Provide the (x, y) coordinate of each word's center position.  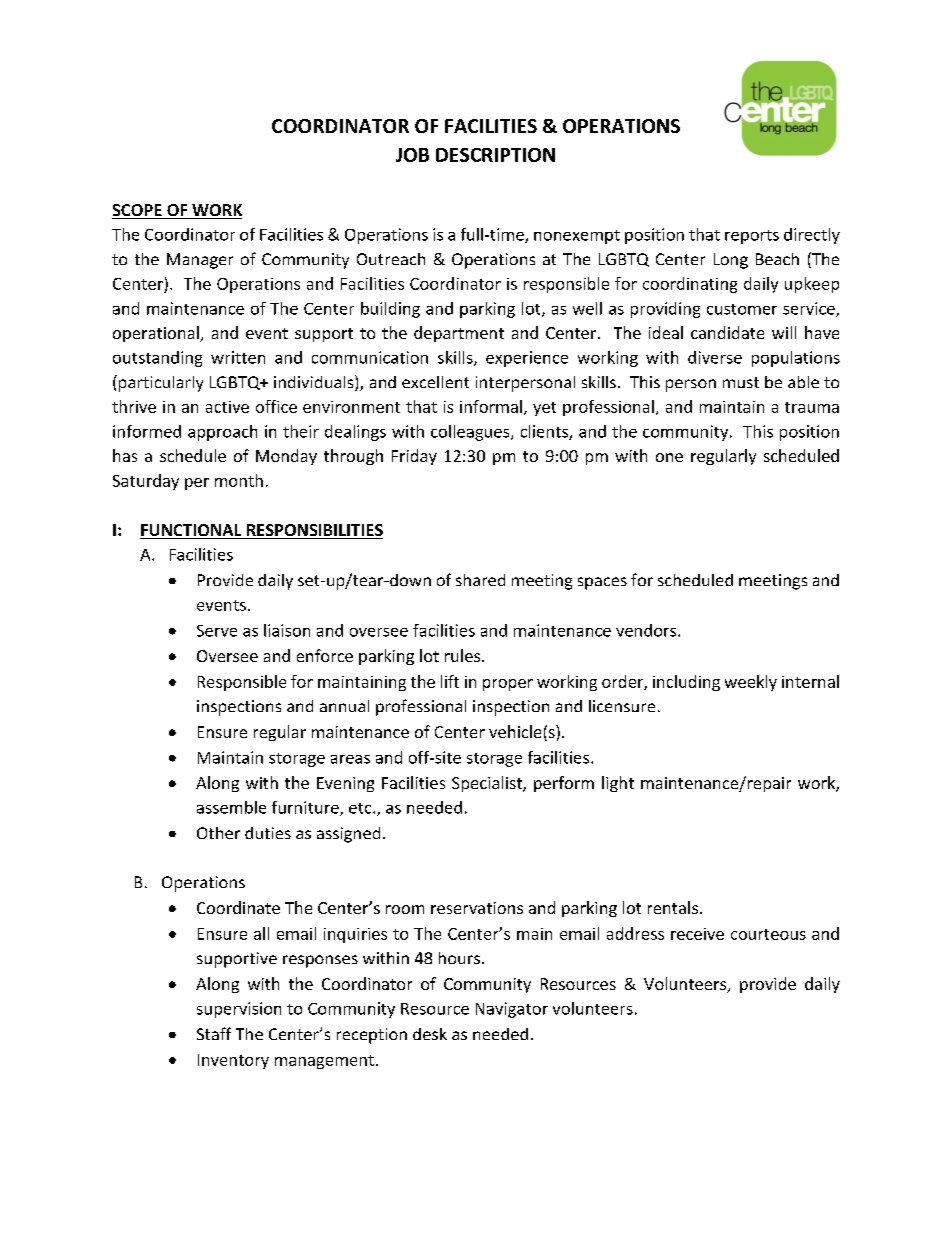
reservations (477, 908)
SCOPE (138, 211)
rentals (673, 907)
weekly (751, 683)
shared (480, 580)
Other (218, 833)
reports (752, 237)
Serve (217, 631)
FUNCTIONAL (192, 531)
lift (450, 681)
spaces (602, 583)
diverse (715, 357)
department (459, 334)
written (238, 357)
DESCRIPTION (495, 155)
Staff (214, 1033)
